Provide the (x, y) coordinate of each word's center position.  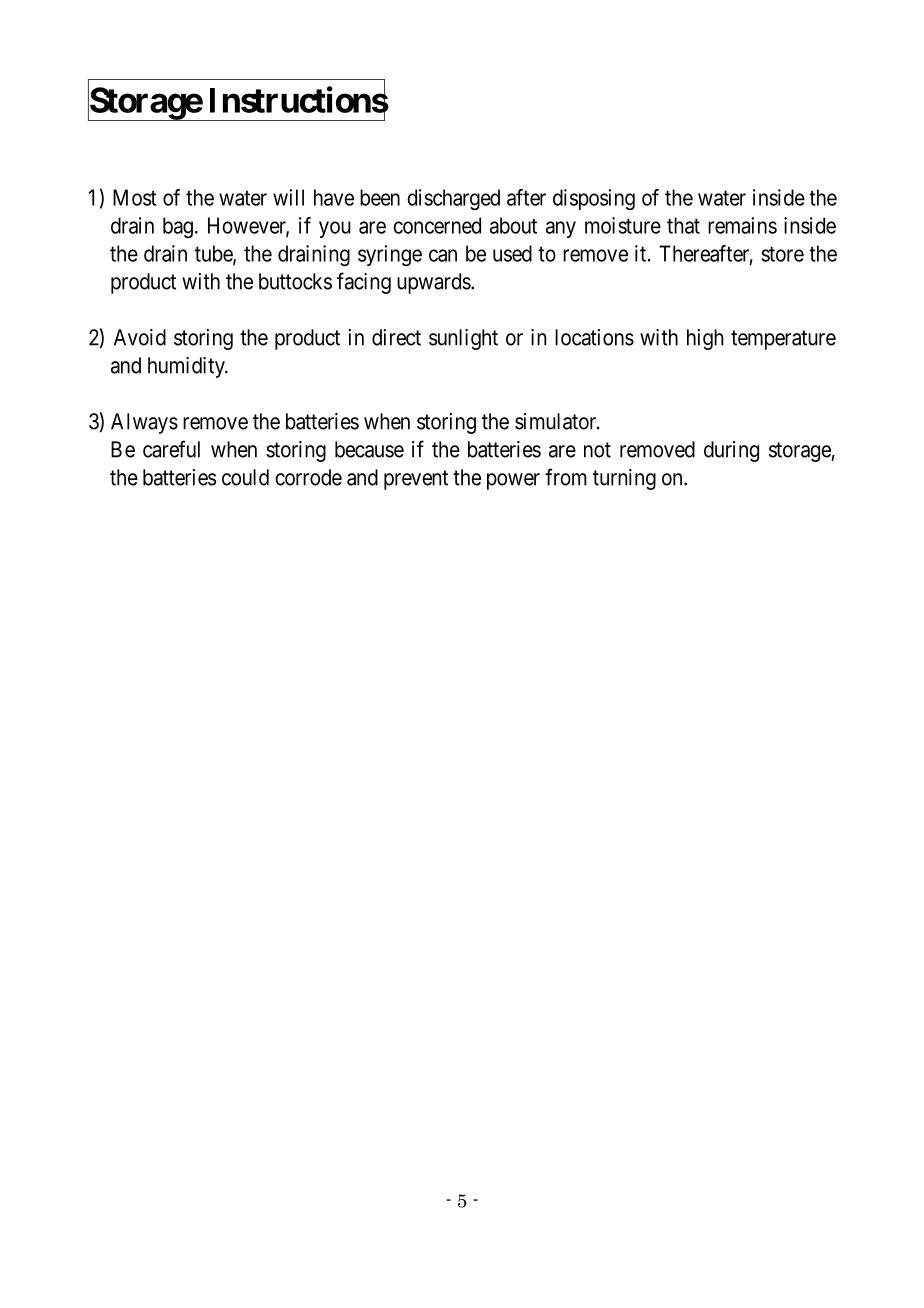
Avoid (140, 337)
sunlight (463, 339)
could (245, 477)
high (705, 339)
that (683, 225)
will (288, 197)
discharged (453, 199)
